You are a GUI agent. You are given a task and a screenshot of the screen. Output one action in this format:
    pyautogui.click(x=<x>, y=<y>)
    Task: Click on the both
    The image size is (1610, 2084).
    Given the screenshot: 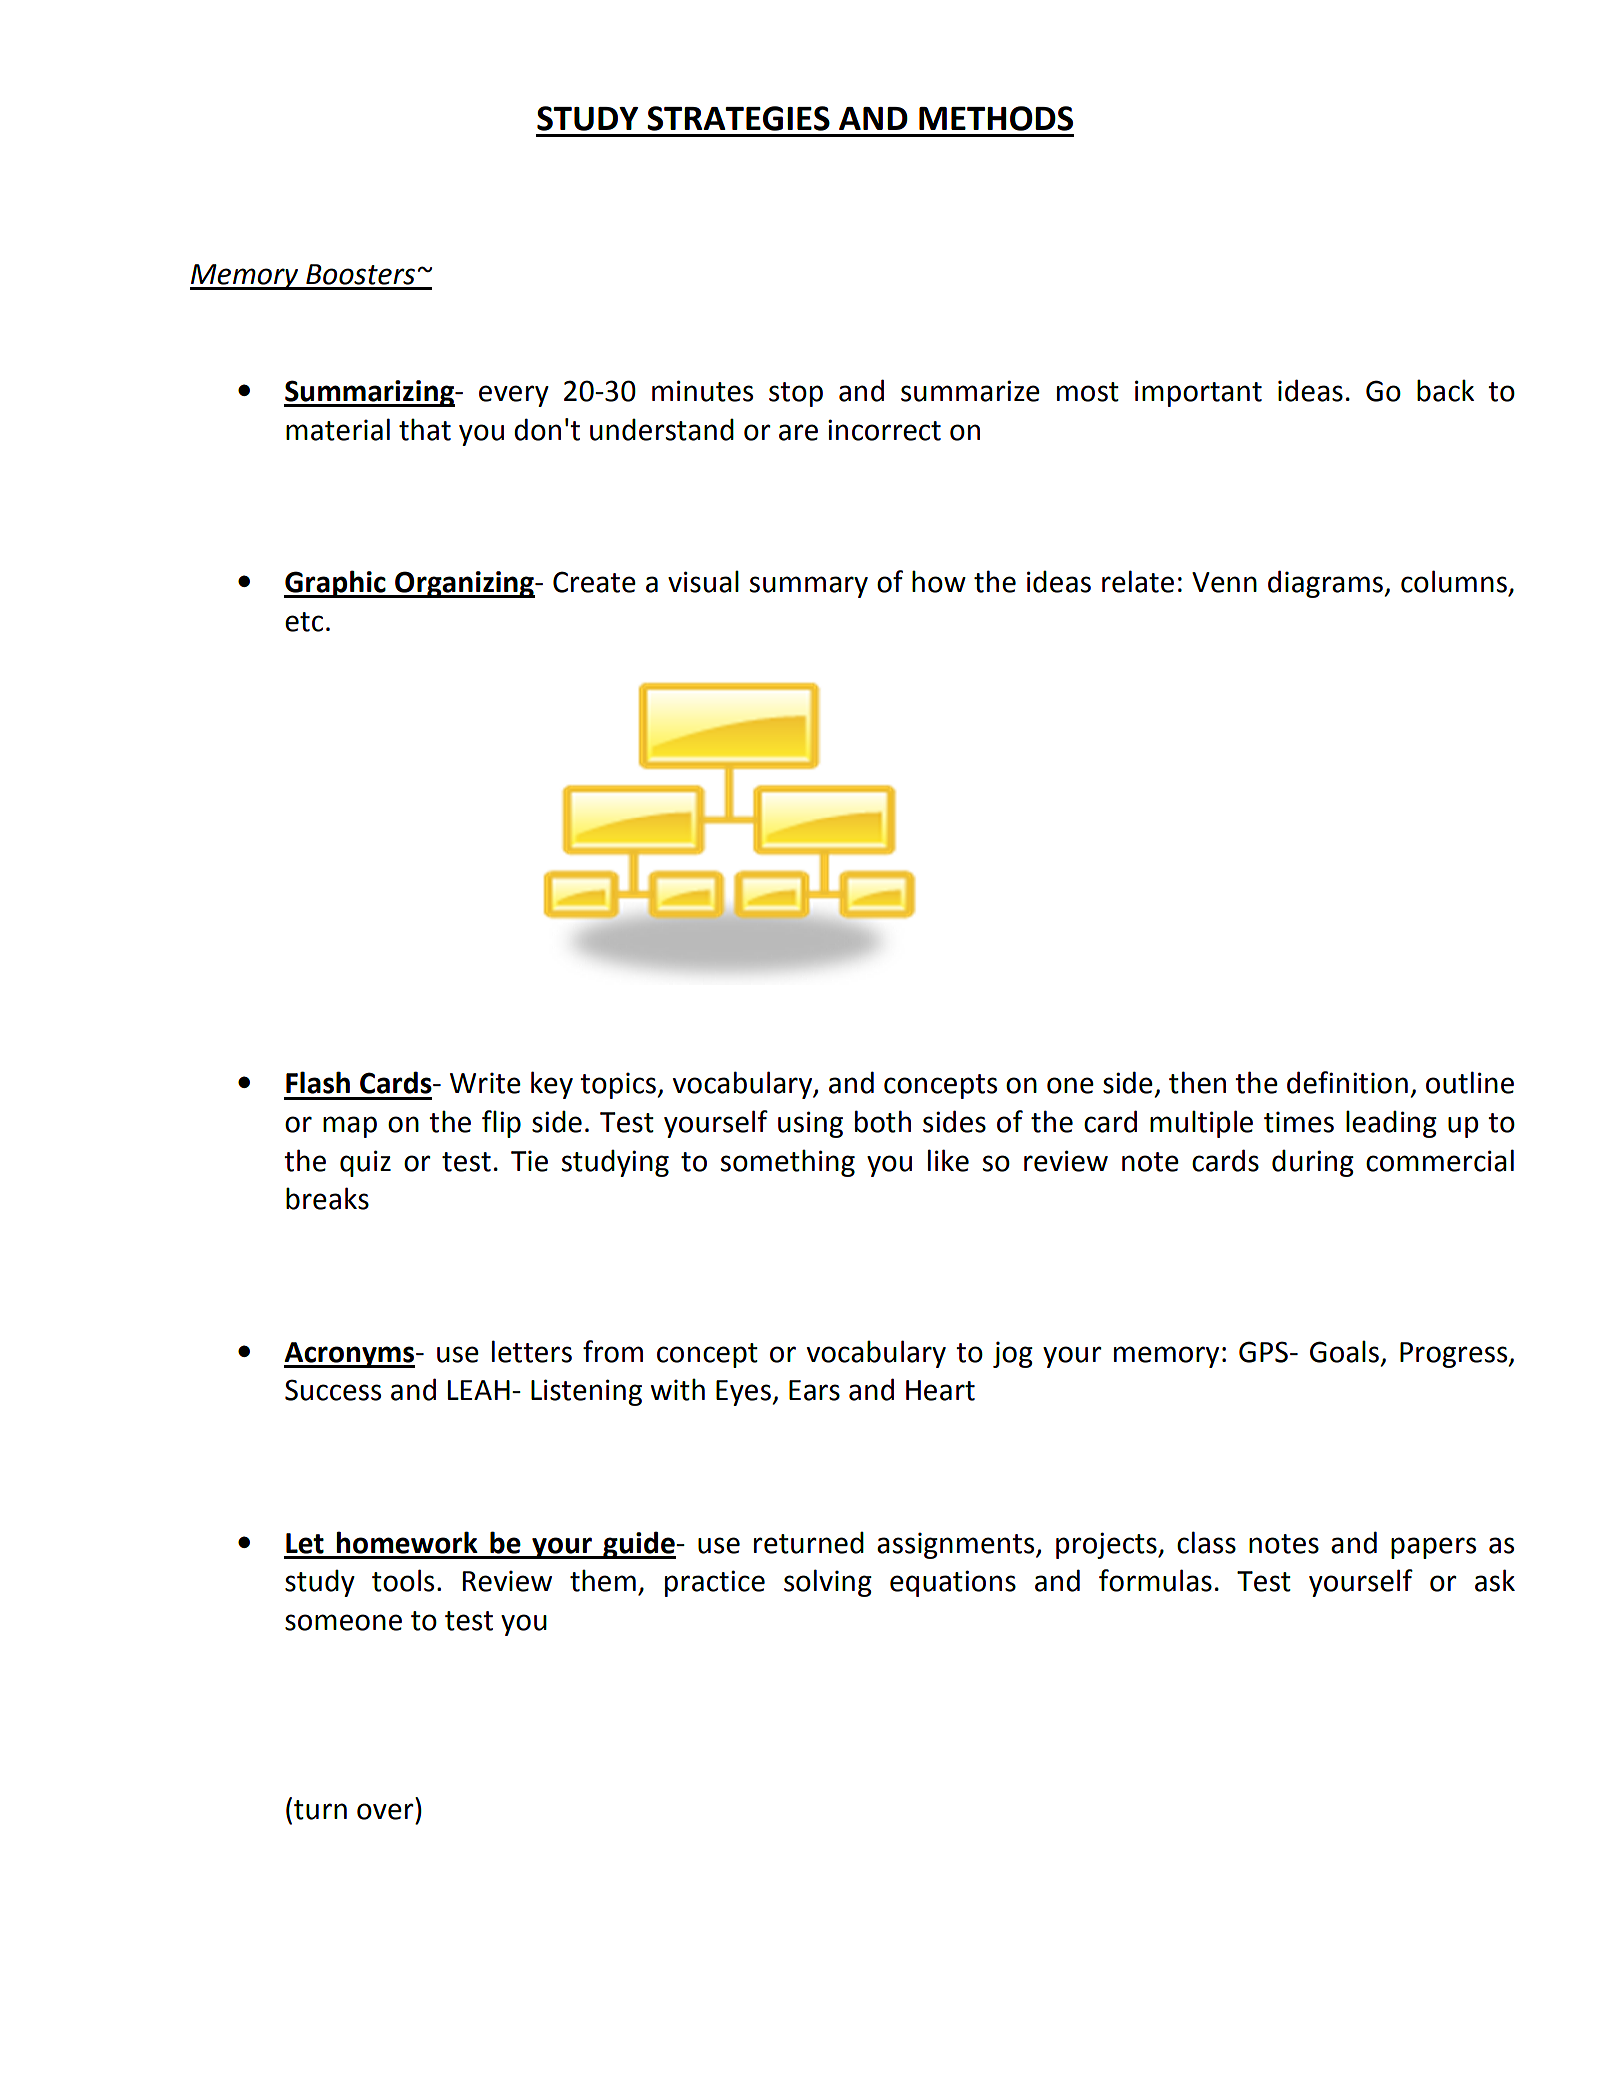 What is the action you would take?
    pyautogui.click(x=883, y=1121)
